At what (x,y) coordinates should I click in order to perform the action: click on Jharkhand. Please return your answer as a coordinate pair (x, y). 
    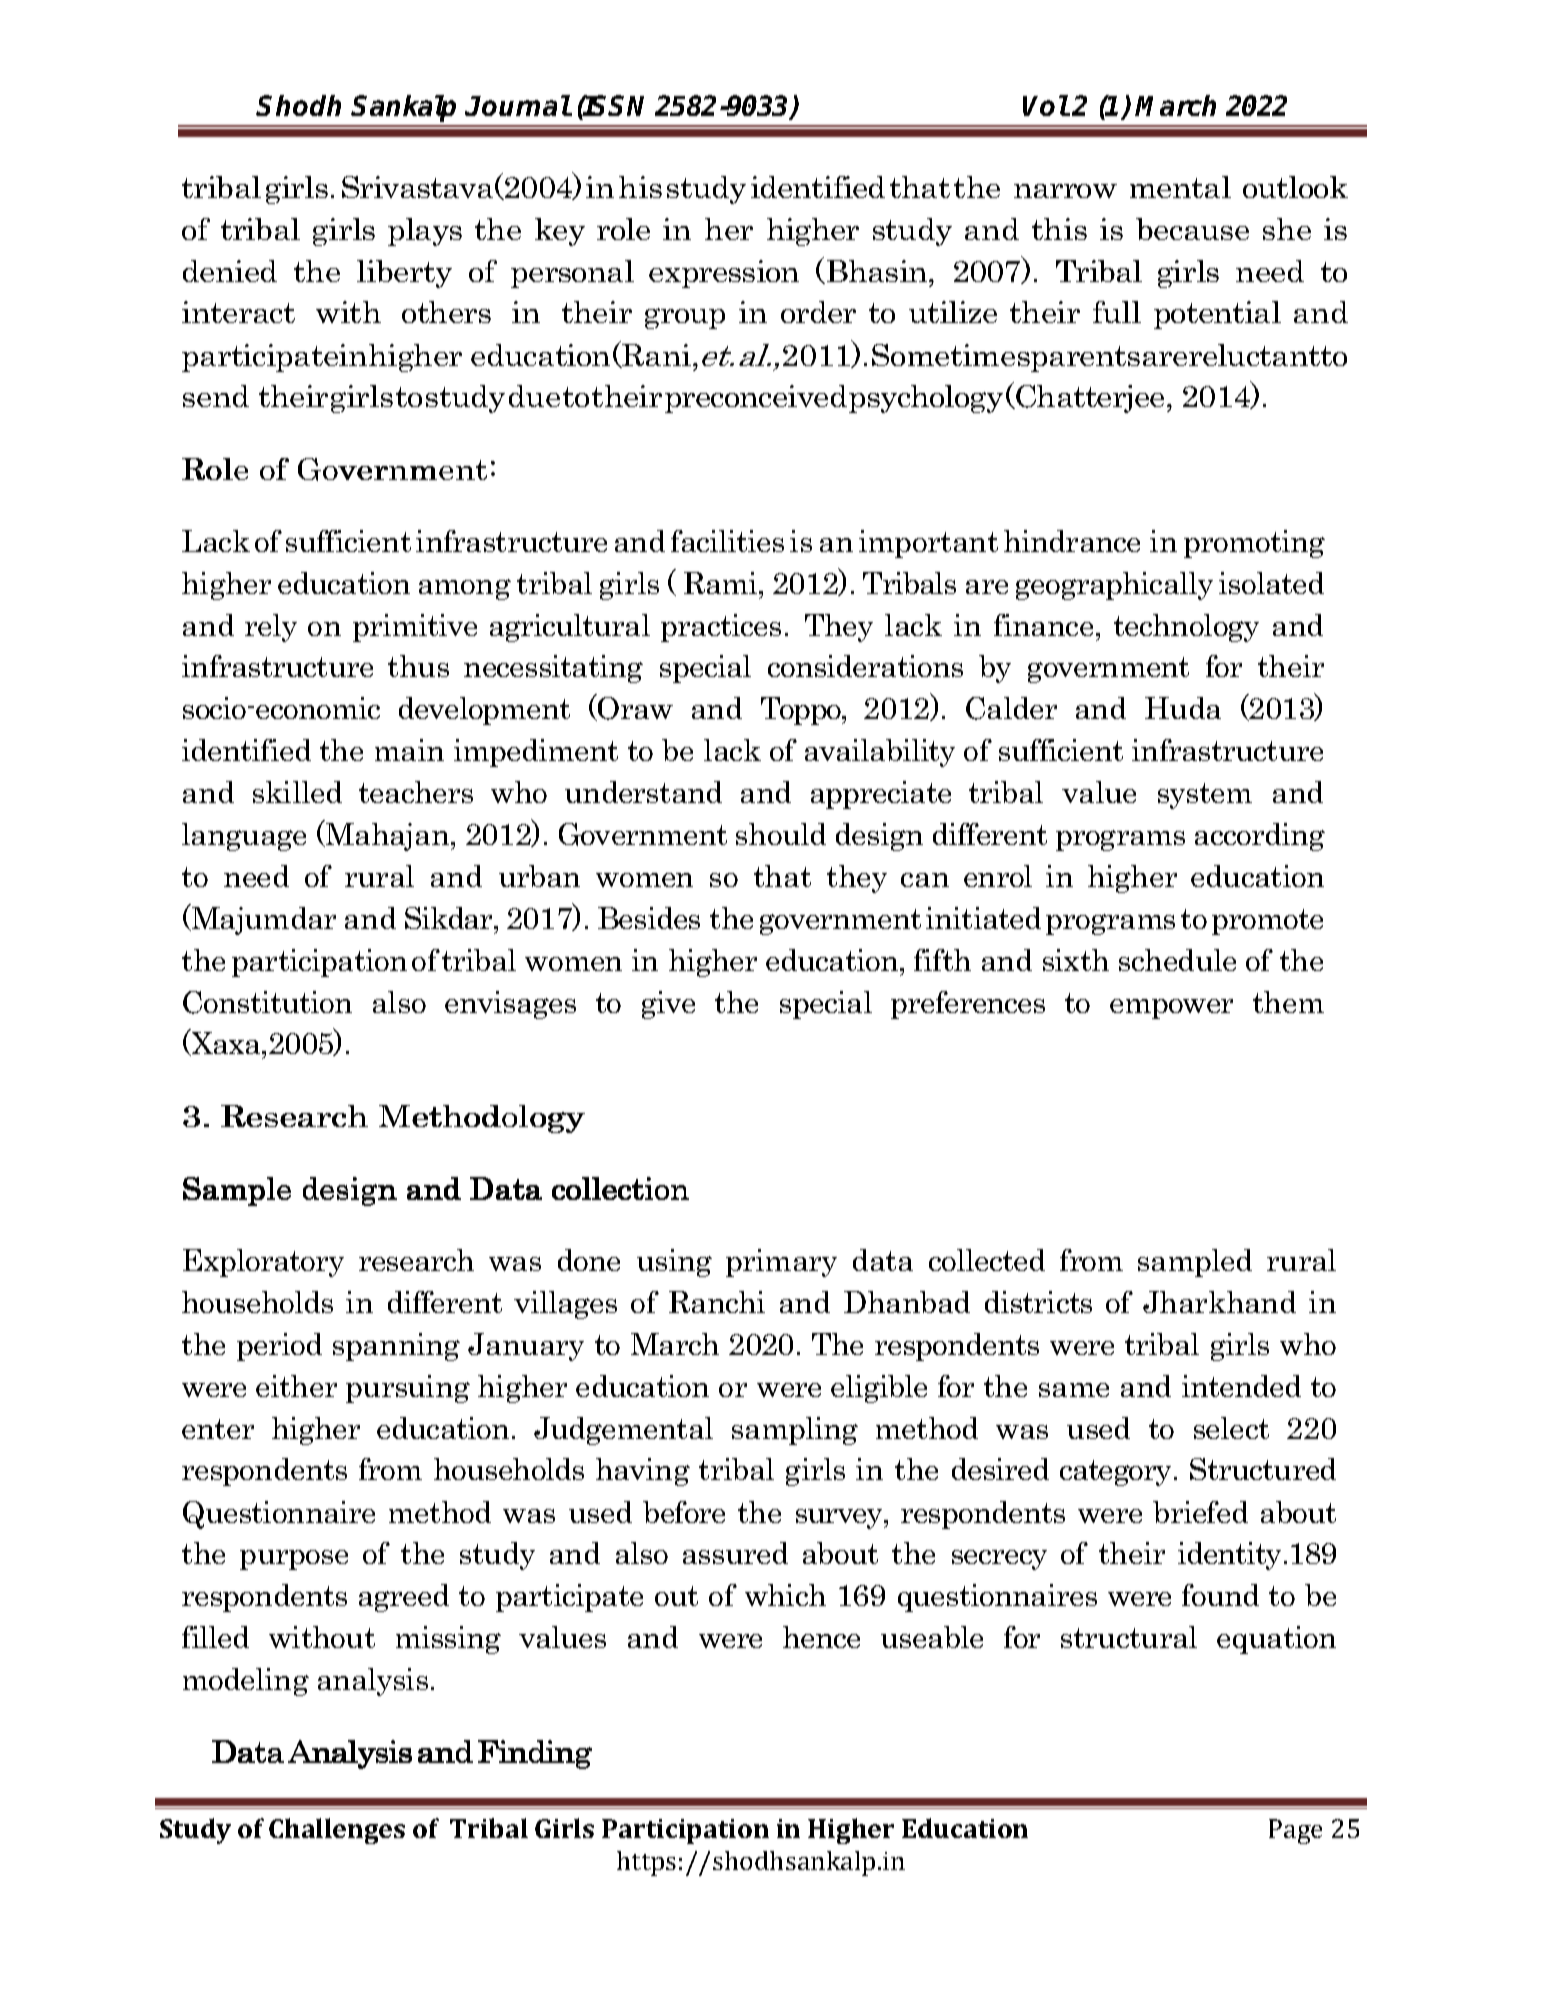
    Looking at the image, I should click on (1219, 1302).
